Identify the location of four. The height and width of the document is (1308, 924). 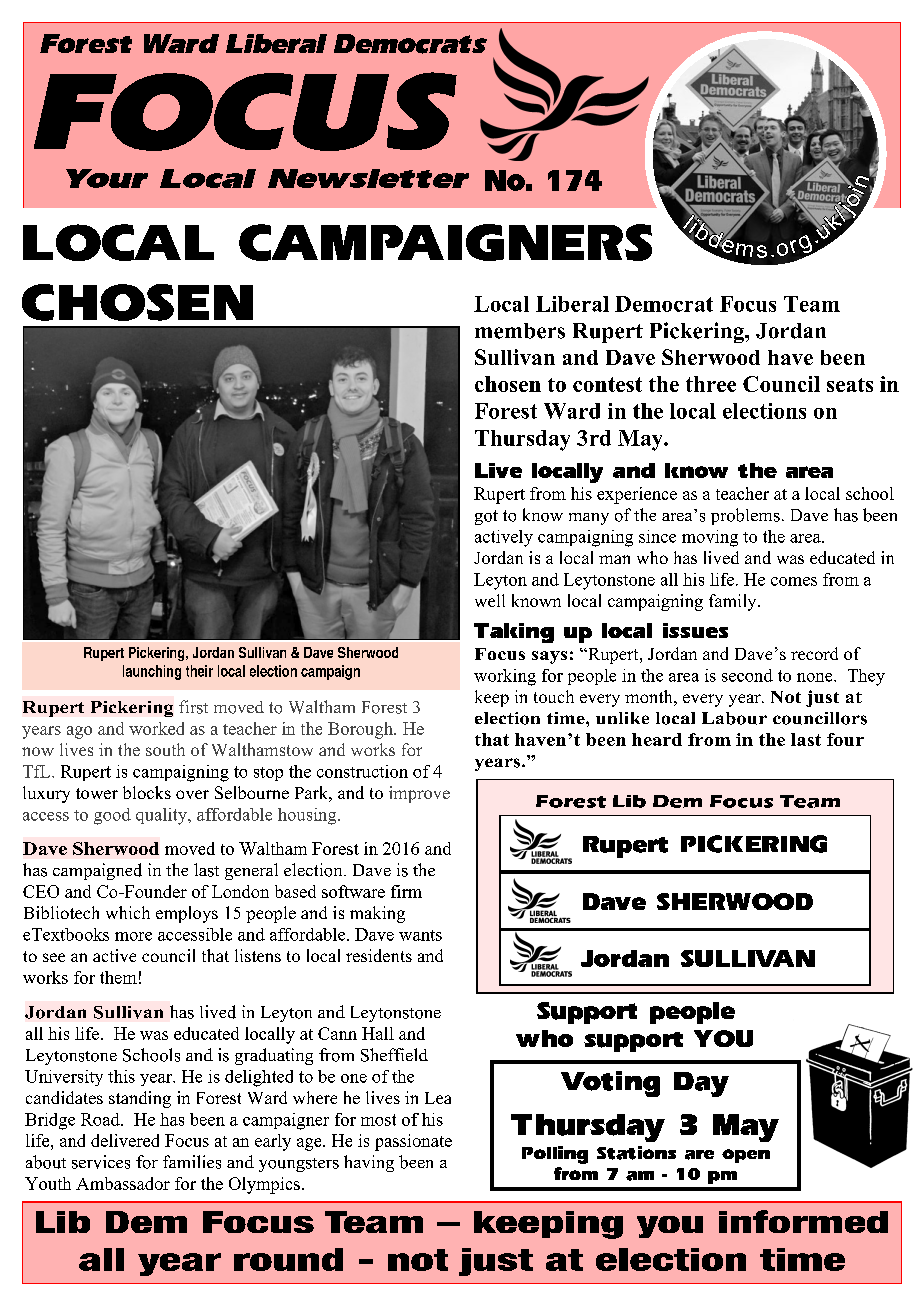
(845, 739).
